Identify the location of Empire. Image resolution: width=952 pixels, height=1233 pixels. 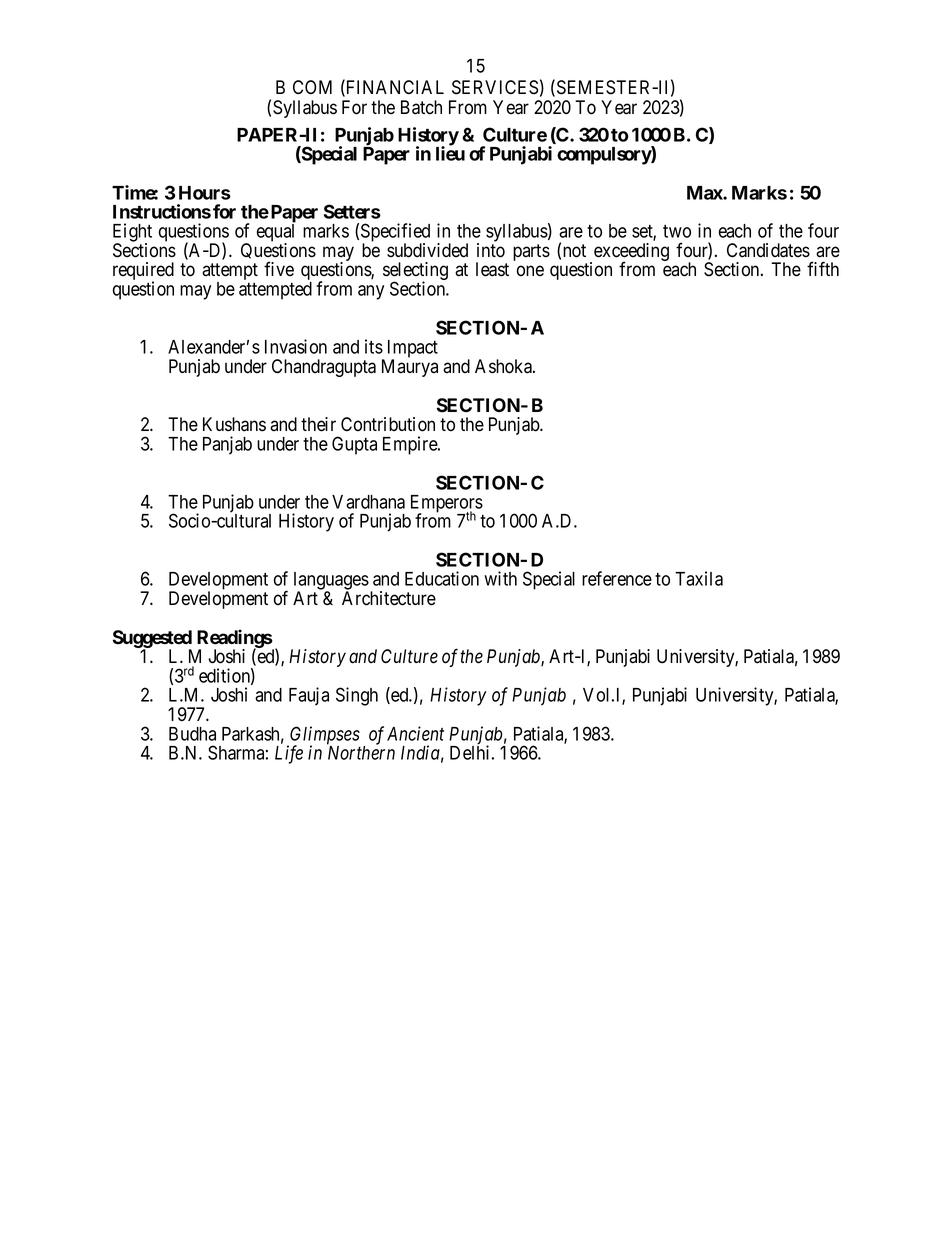
(411, 445).
